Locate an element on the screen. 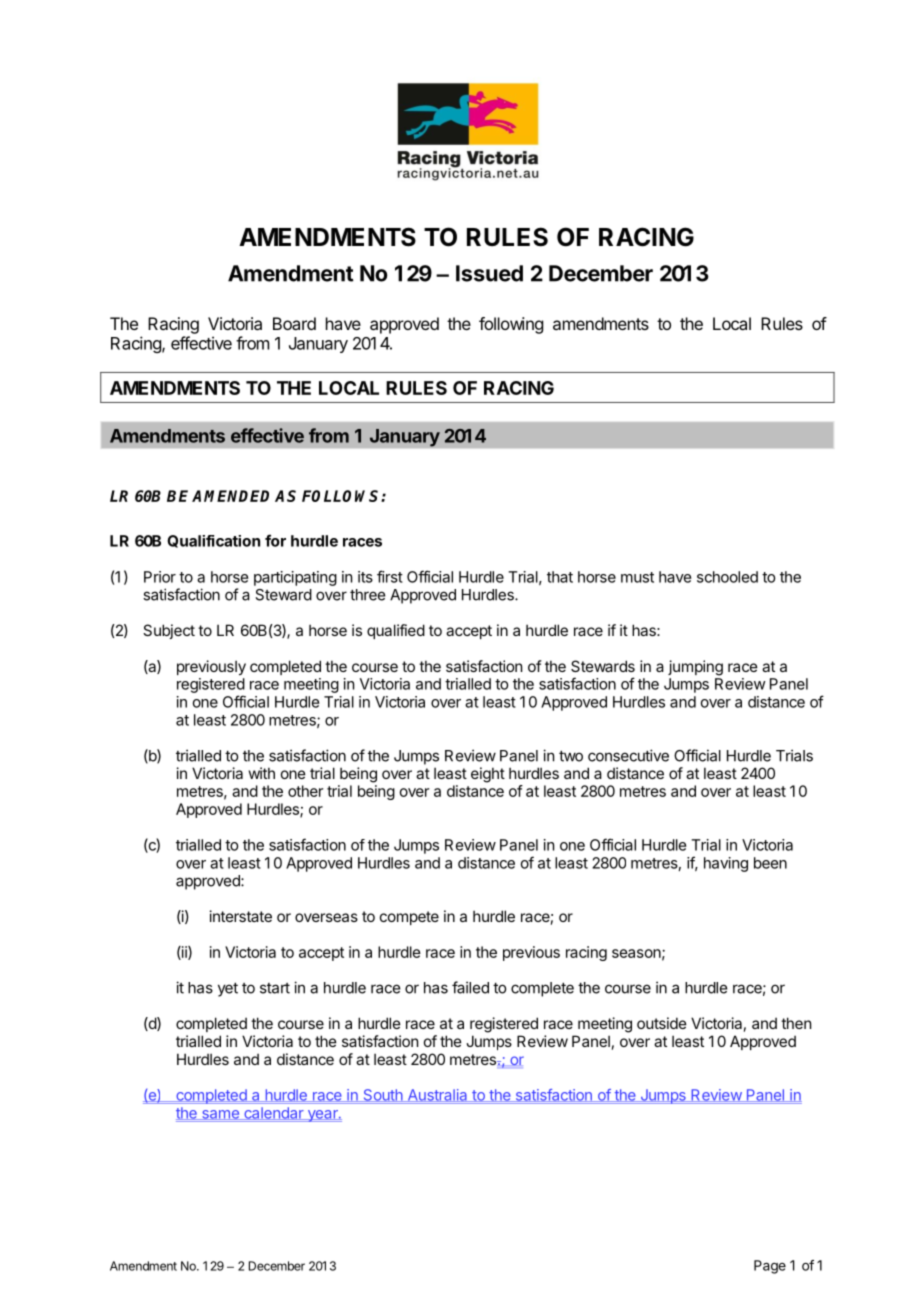 This screenshot has height=1308, width=924. qualified is located at coordinates (396, 631).
